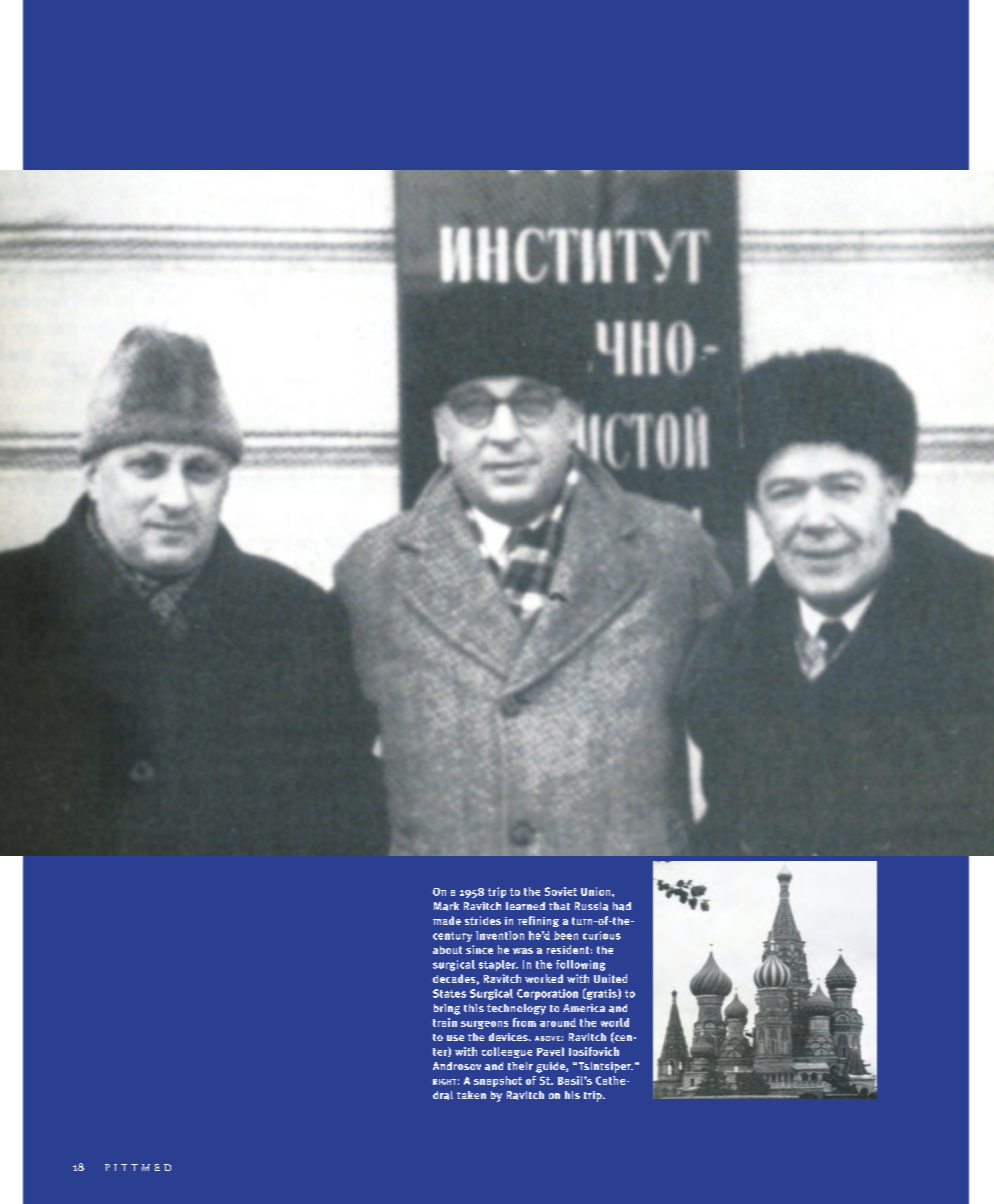 This image has height=1204, width=994. Describe the element at coordinates (446, 906) in the image. I see `Mark` at that location.
